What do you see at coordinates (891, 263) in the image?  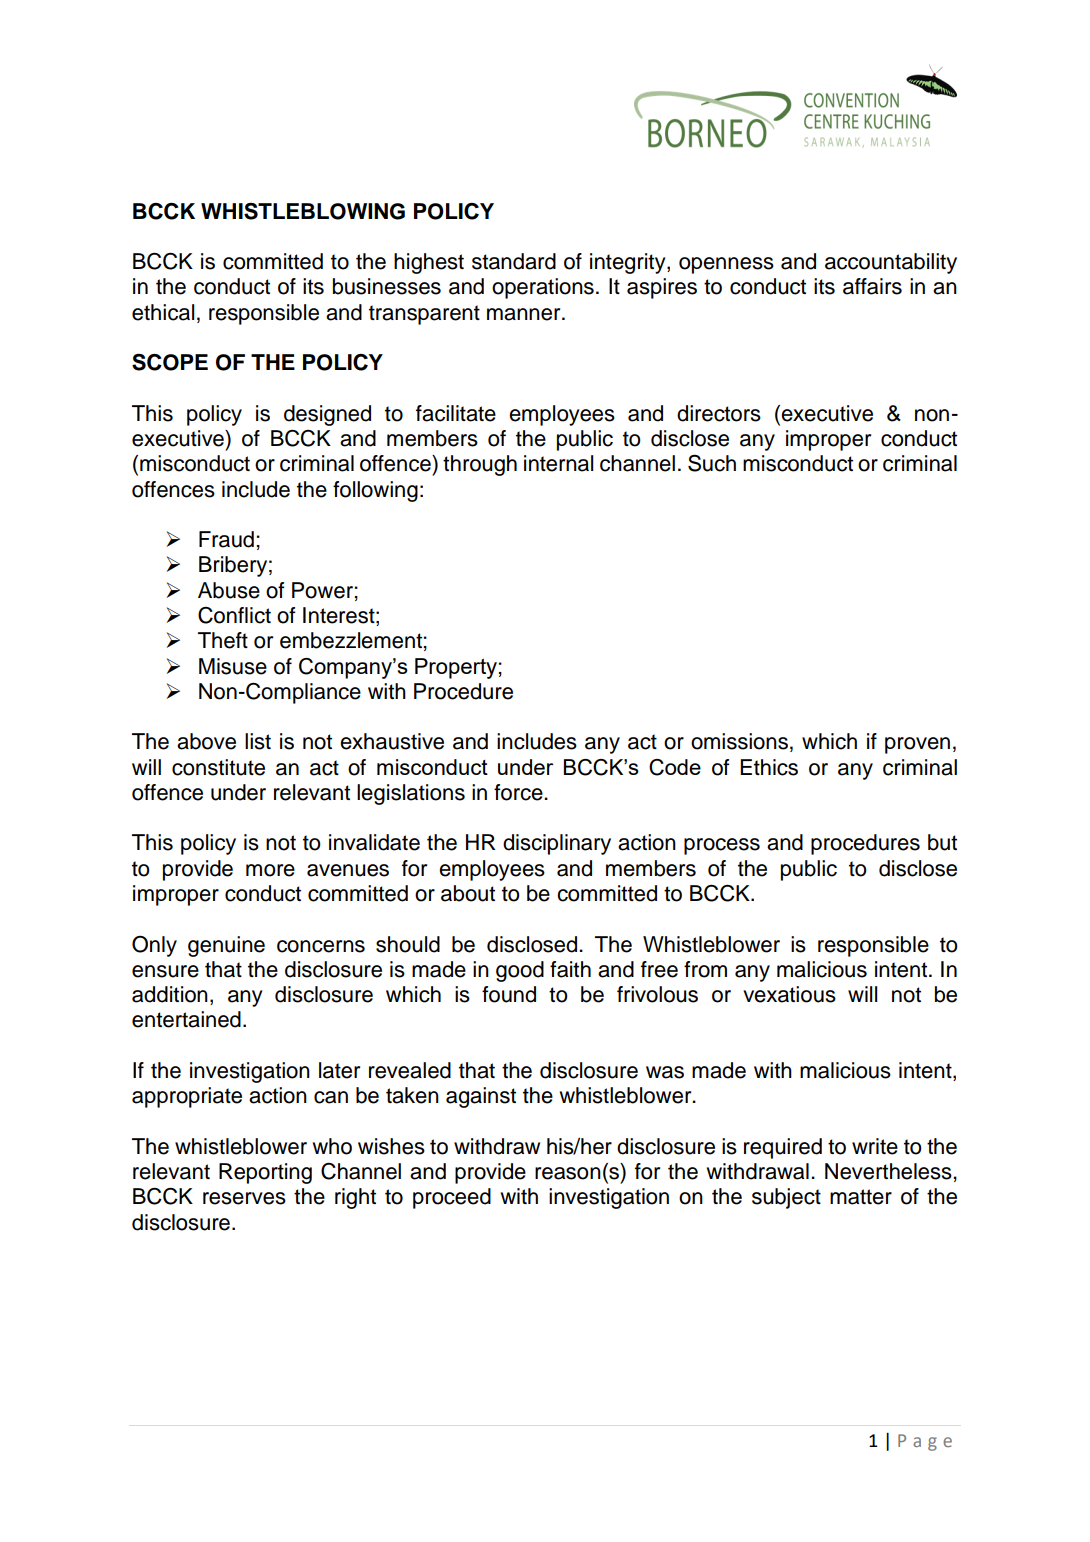 I see `accountability` at bounding box center [891, 263].
